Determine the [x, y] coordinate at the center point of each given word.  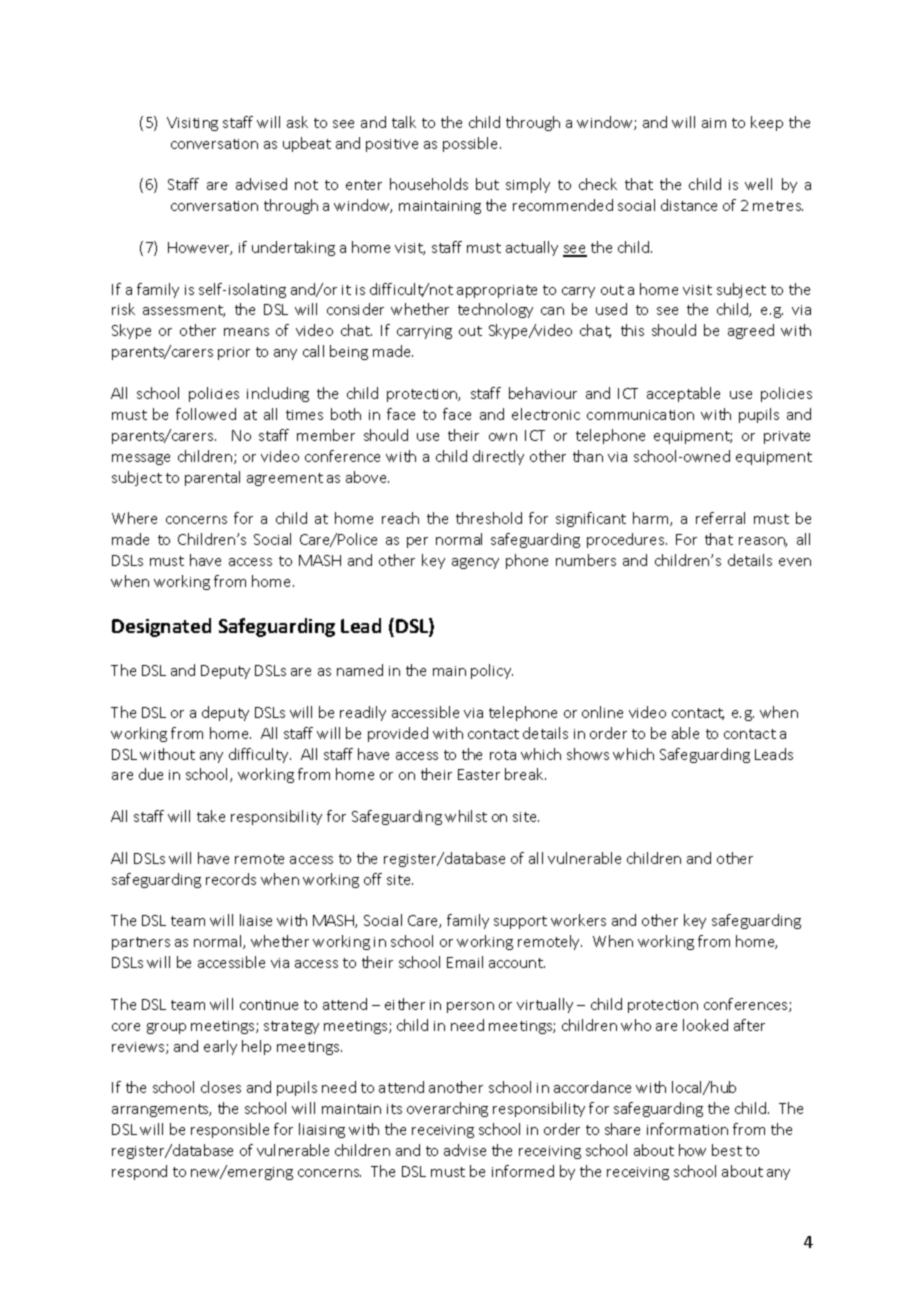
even [795, 562]
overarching [447, 1109]
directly [498, 457]
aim [714, 123]
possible [472, 144]
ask [297, 122]
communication [640, 415]
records [231, 879]
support [520, 922]
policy [492, 671]
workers [578, 920]
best [727, 1150]
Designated [161, 627]
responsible [230, 1130]
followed [206, 414]
